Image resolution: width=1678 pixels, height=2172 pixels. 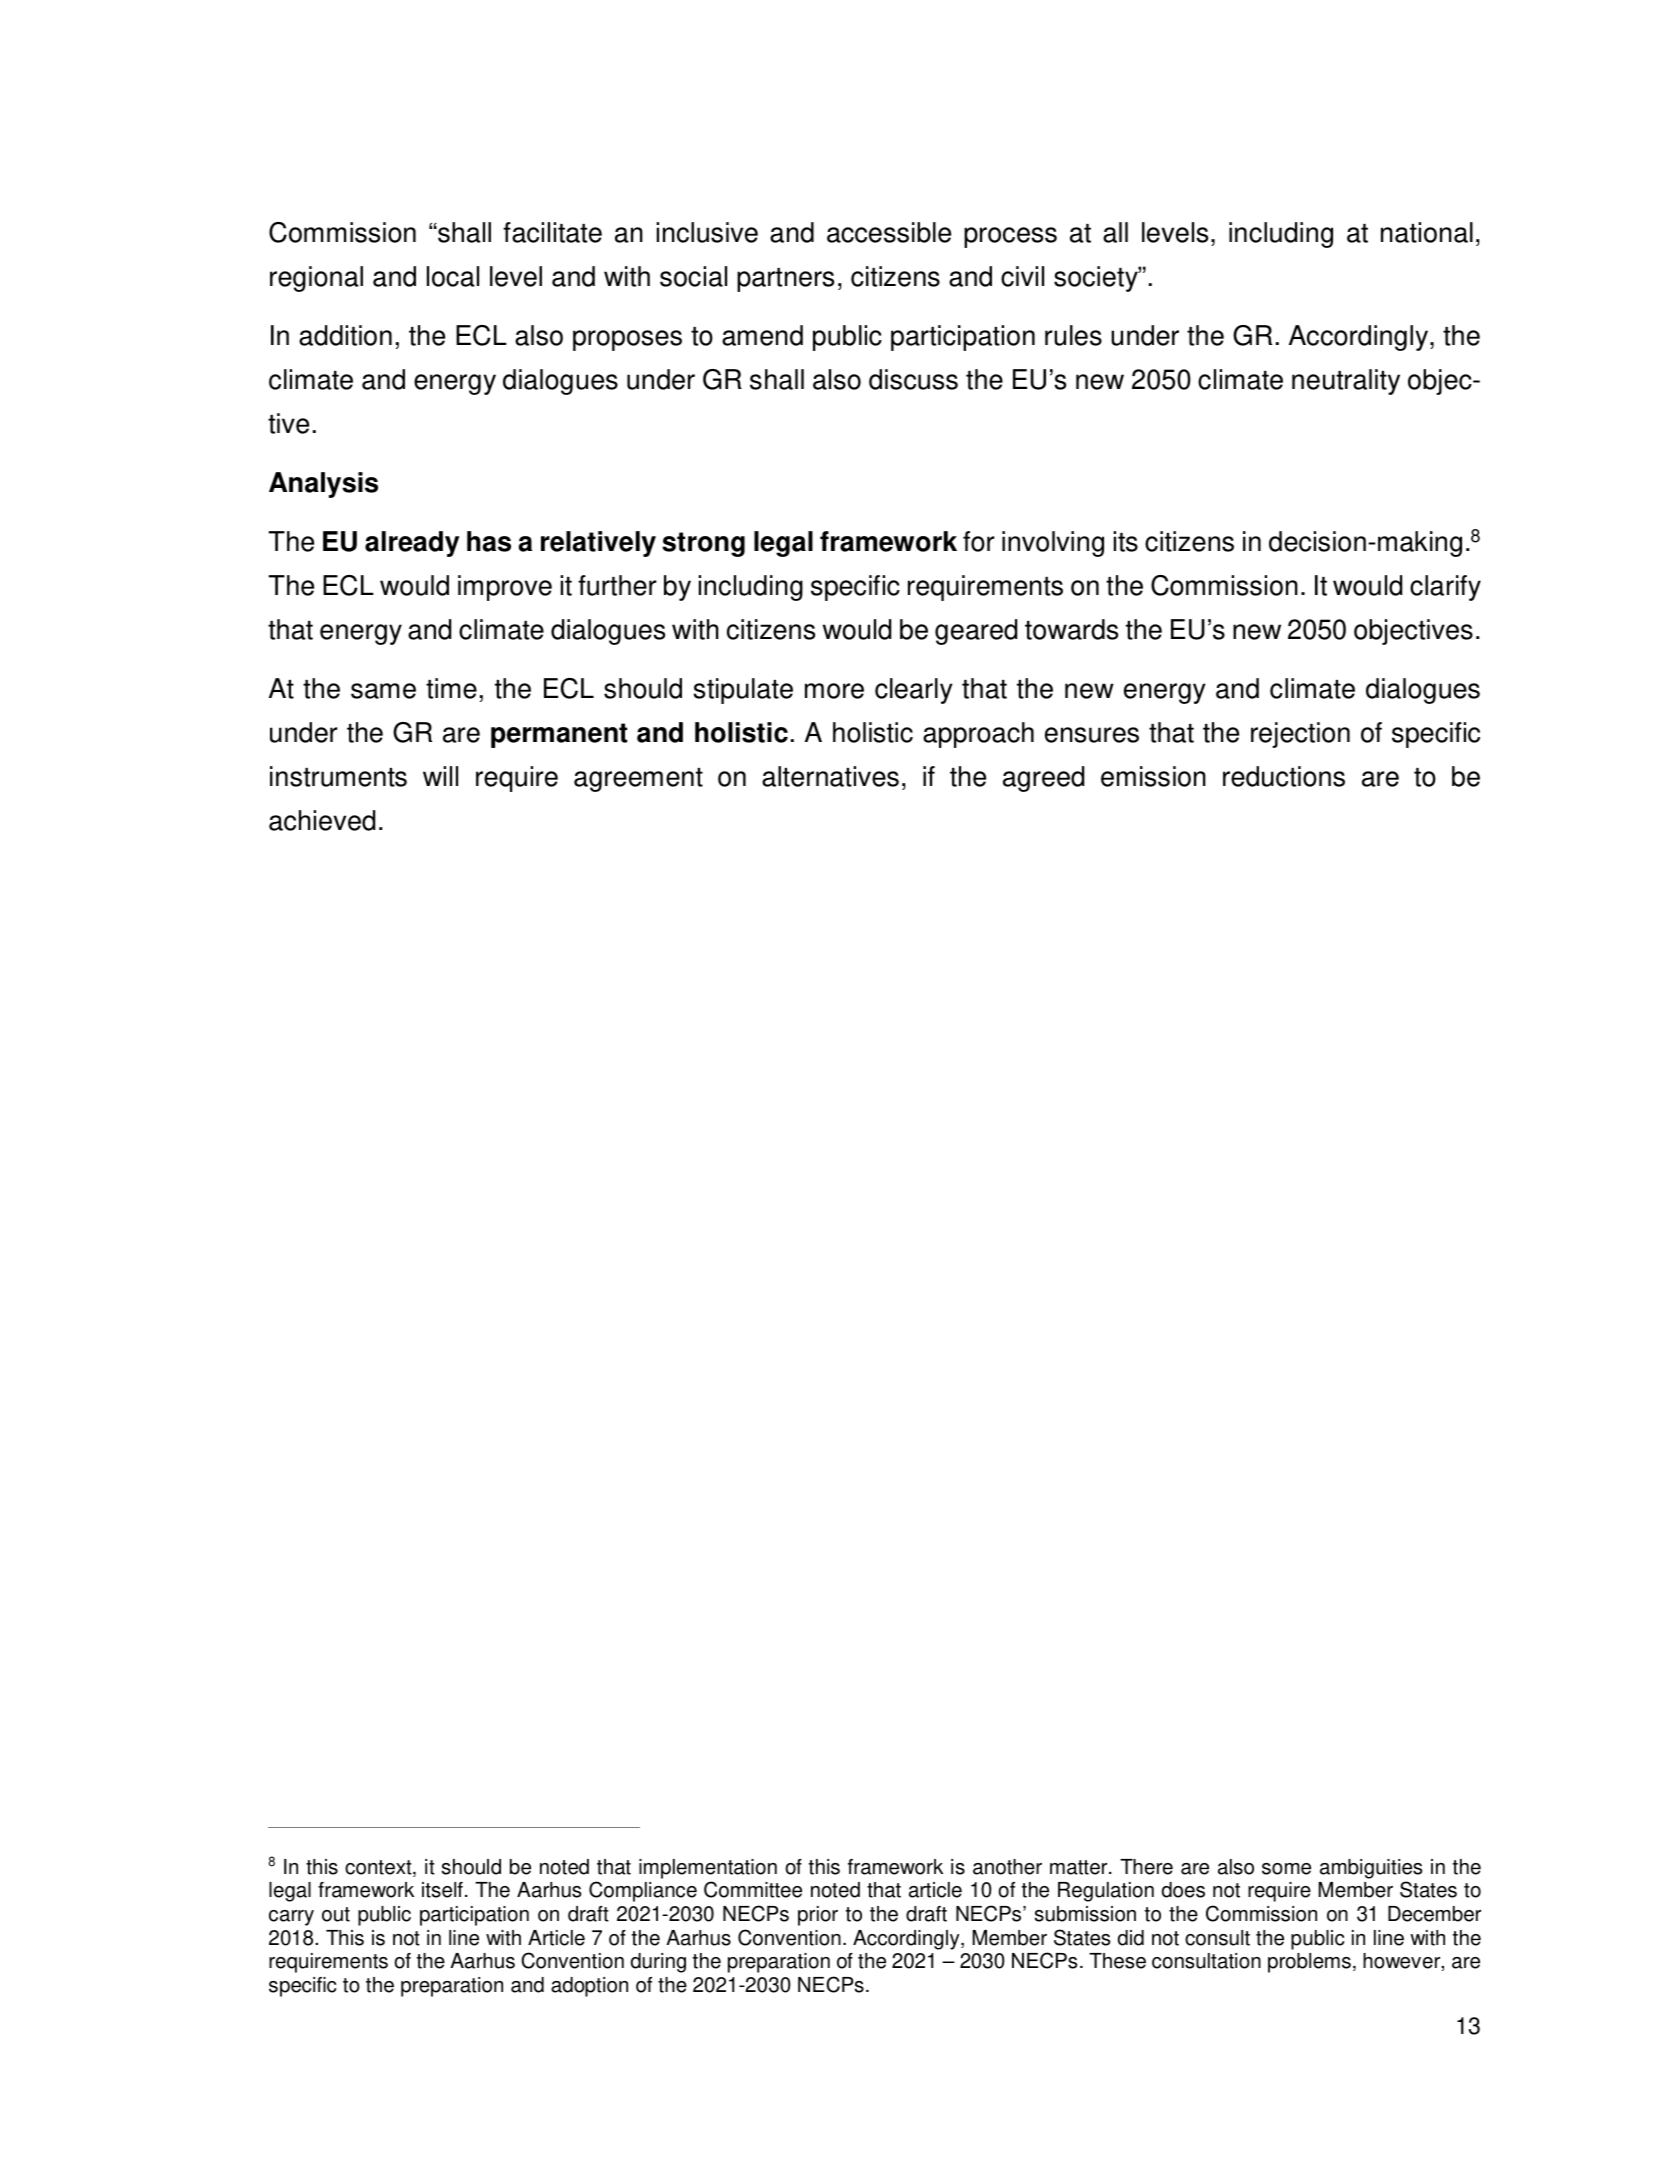 What do you see at coordinates (1043, 779) in the screenshot?
I see `agreed` at bounding box center [1043, 779].
